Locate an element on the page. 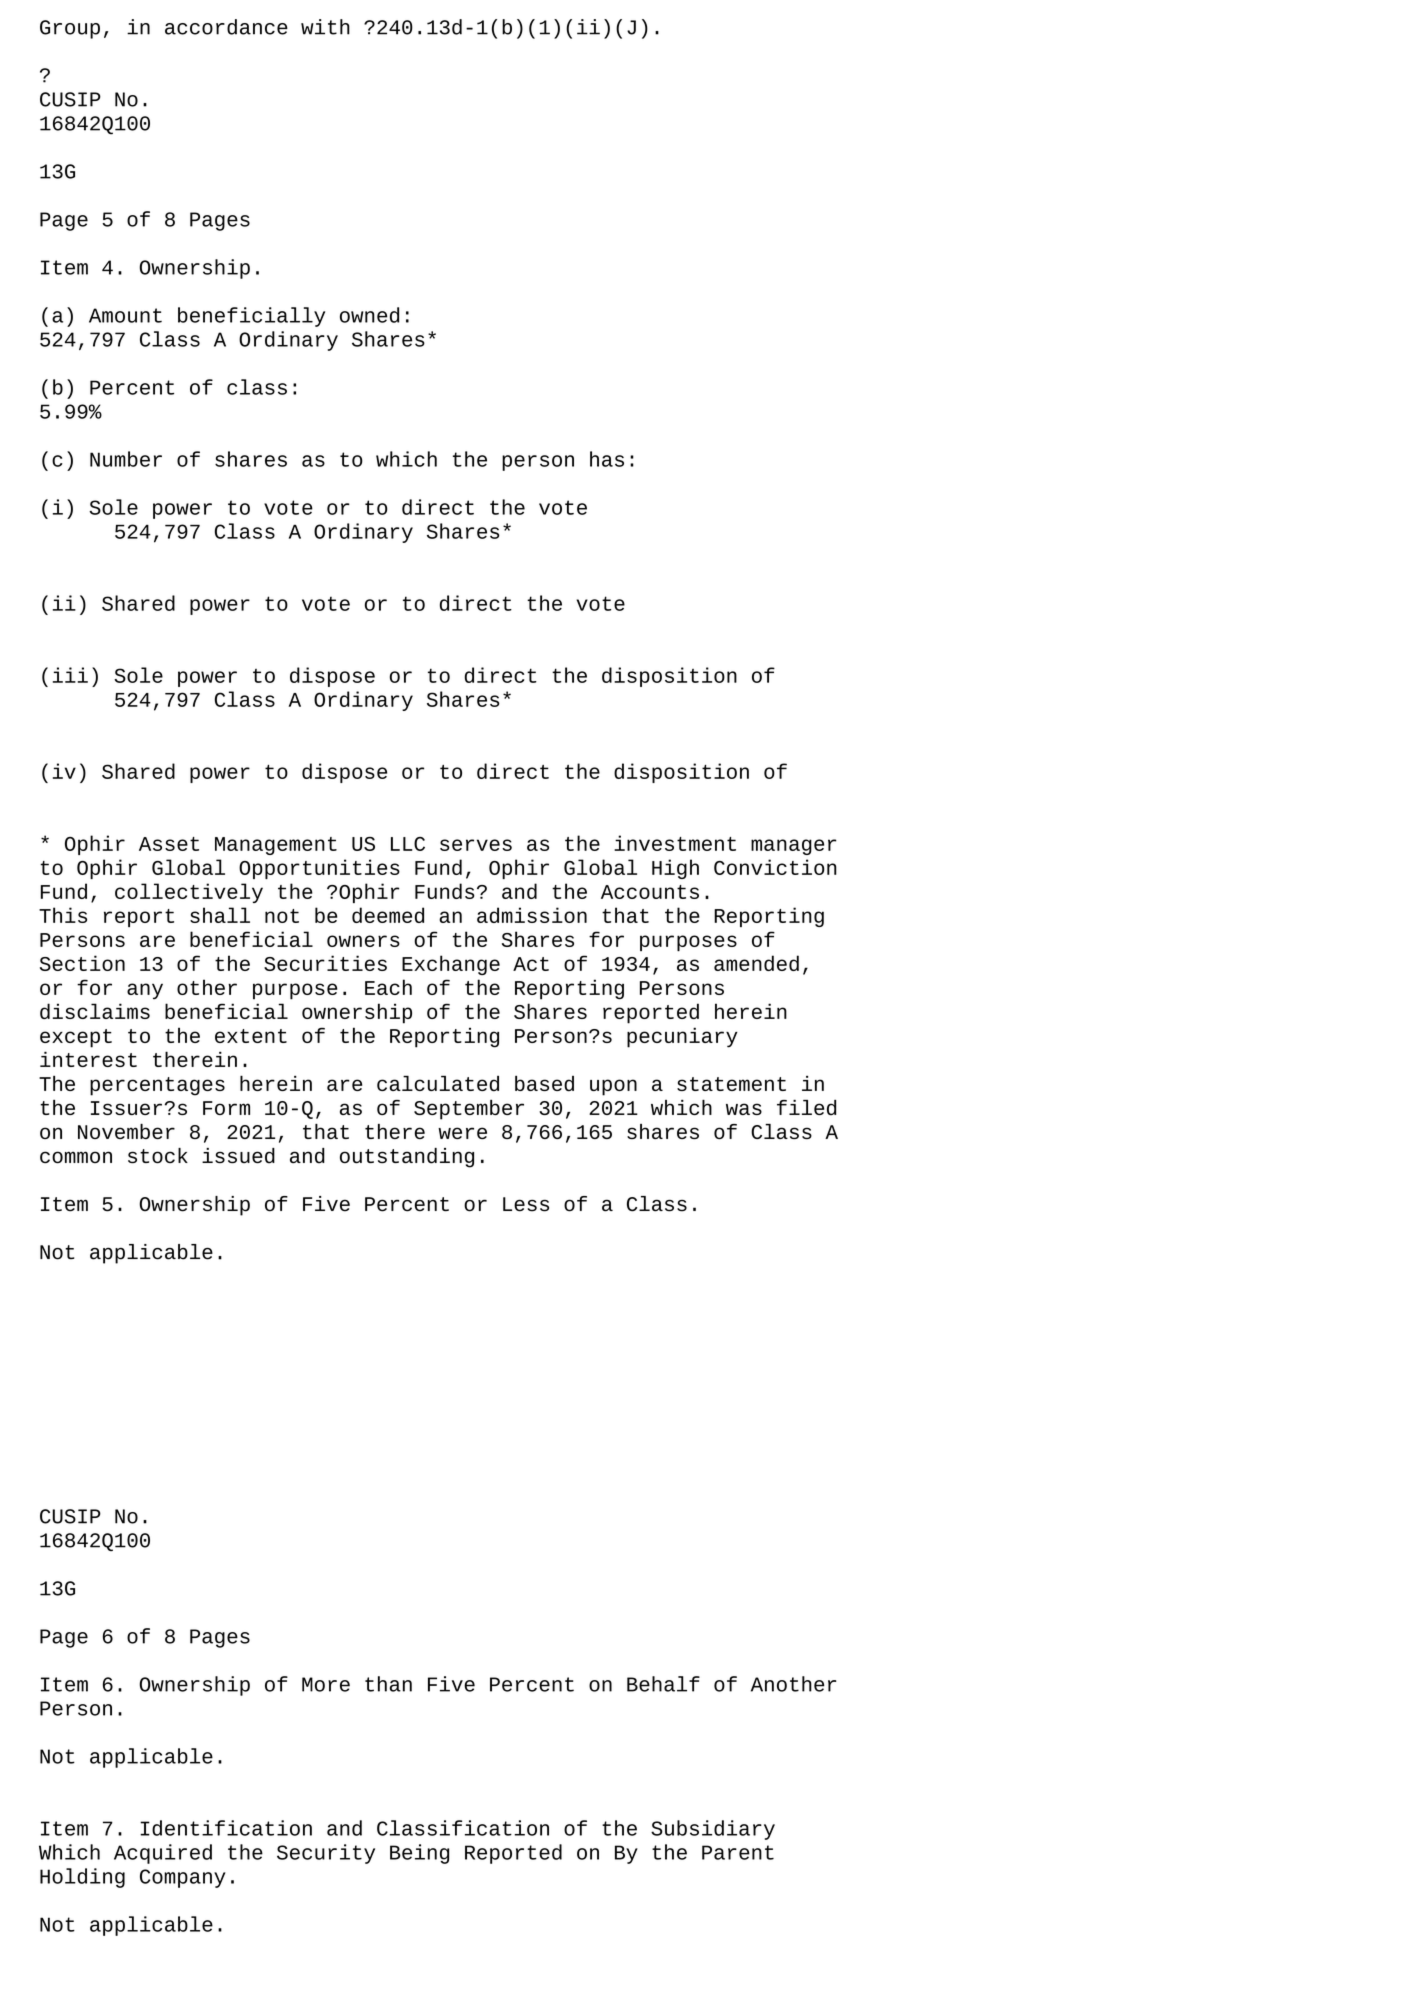 The image size is (1411, 1997). has is located at coordinates (607, 459).
